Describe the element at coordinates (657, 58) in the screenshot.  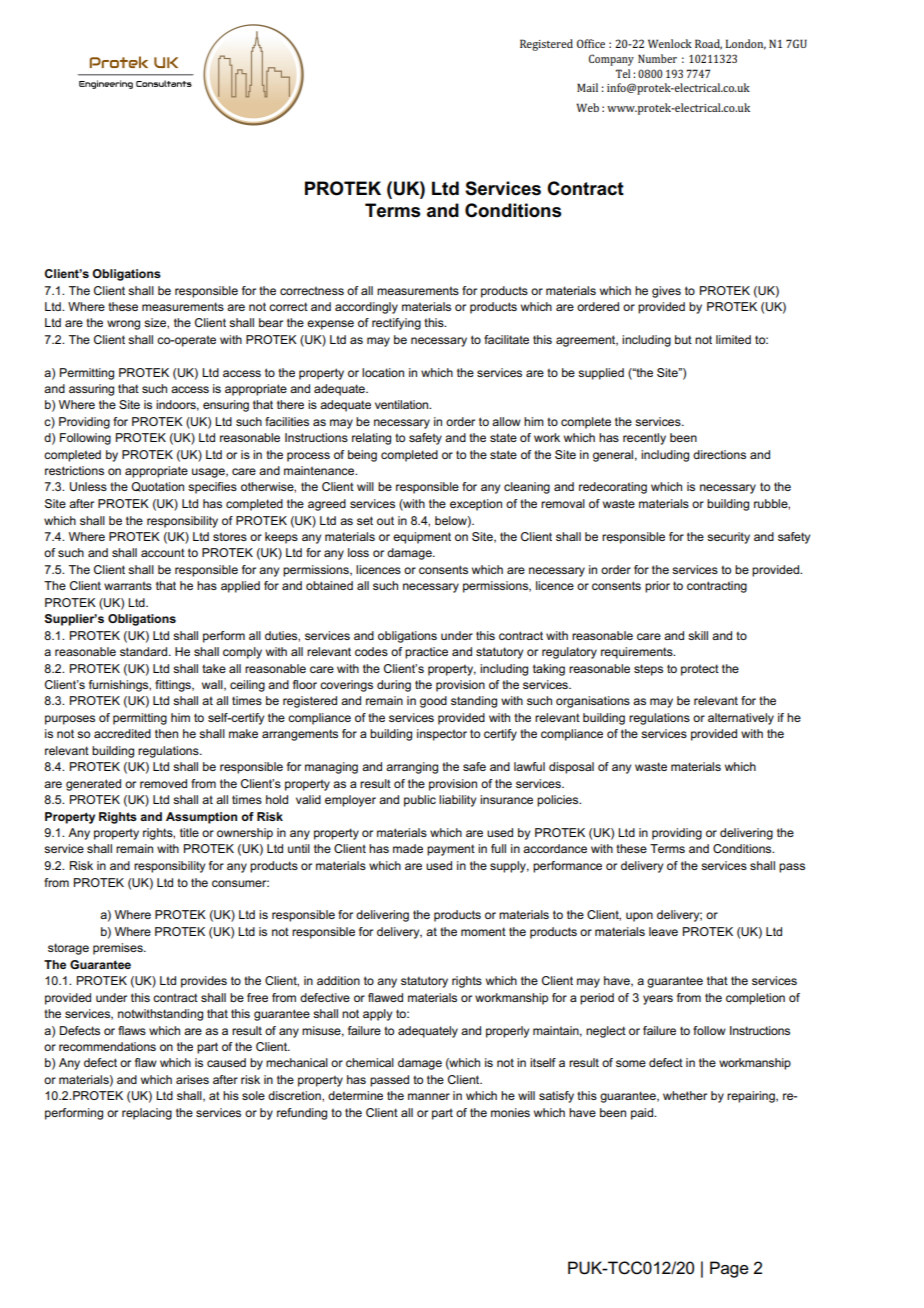
I see `Number` at that location.
